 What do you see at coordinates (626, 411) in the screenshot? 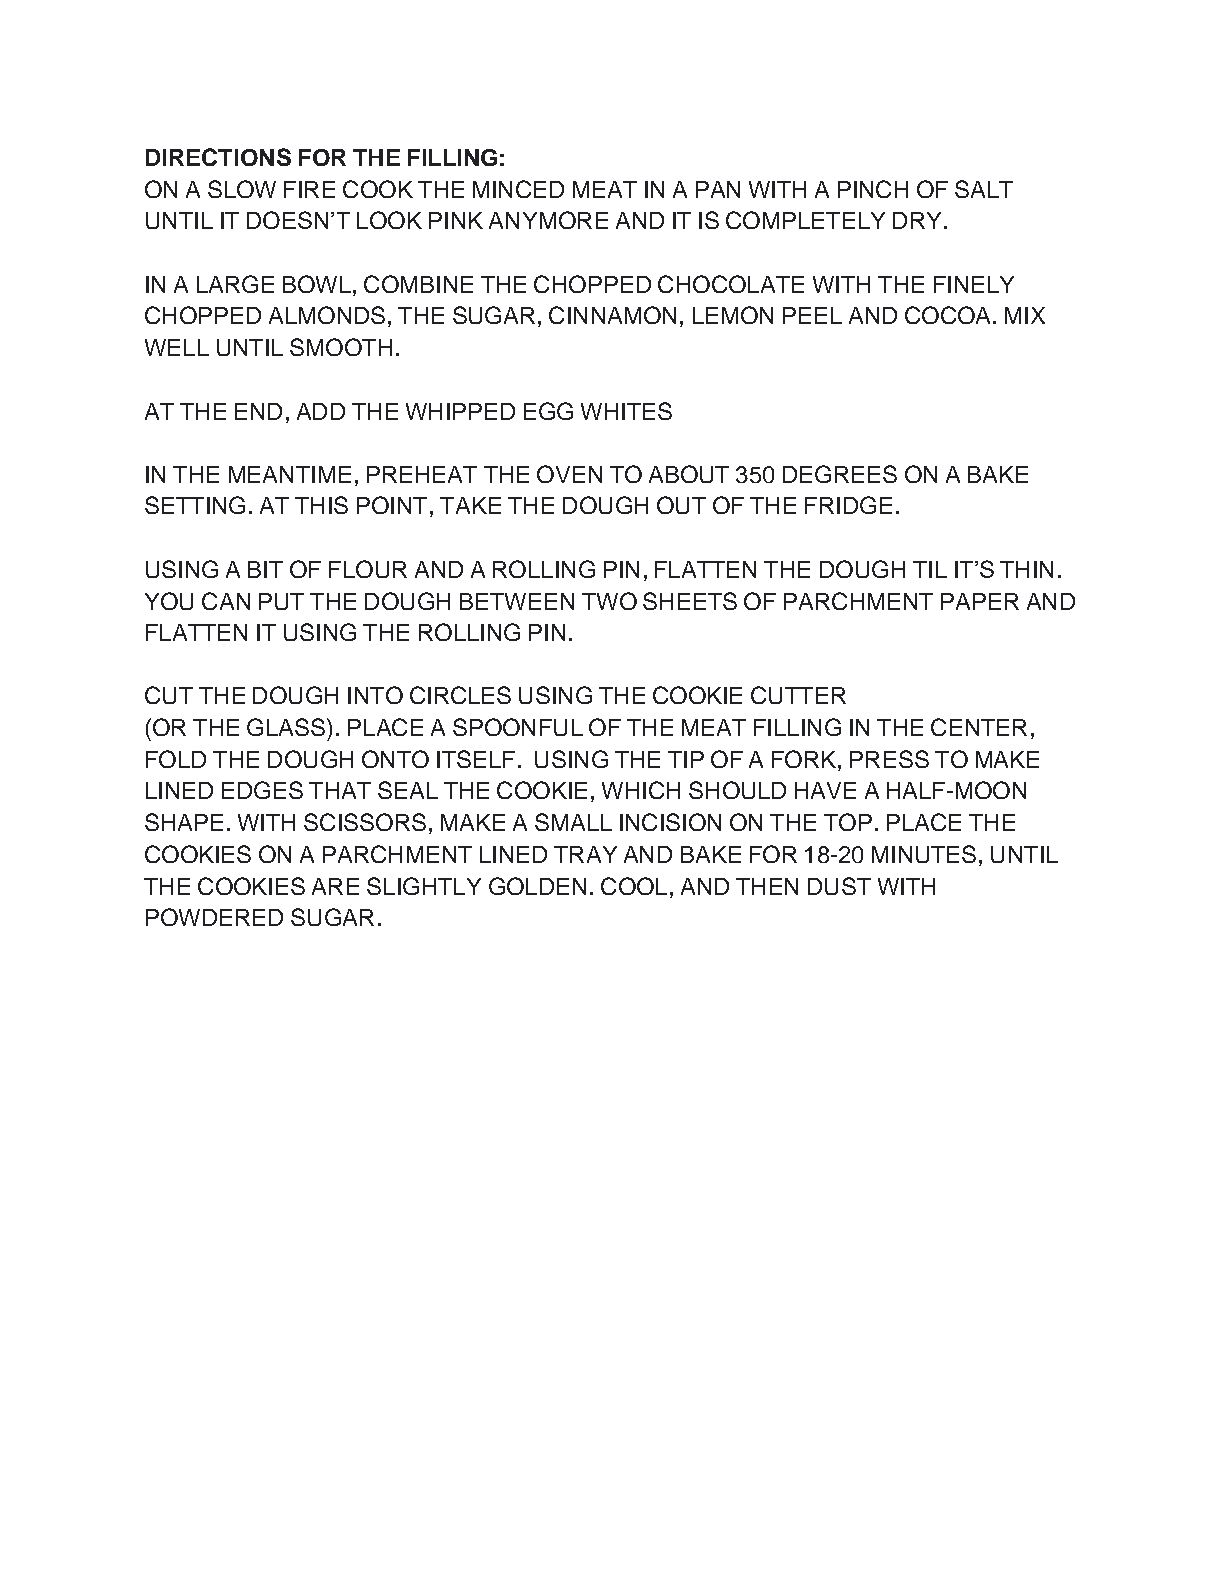
I see `WHITES` at bounding box center [626, 411].
